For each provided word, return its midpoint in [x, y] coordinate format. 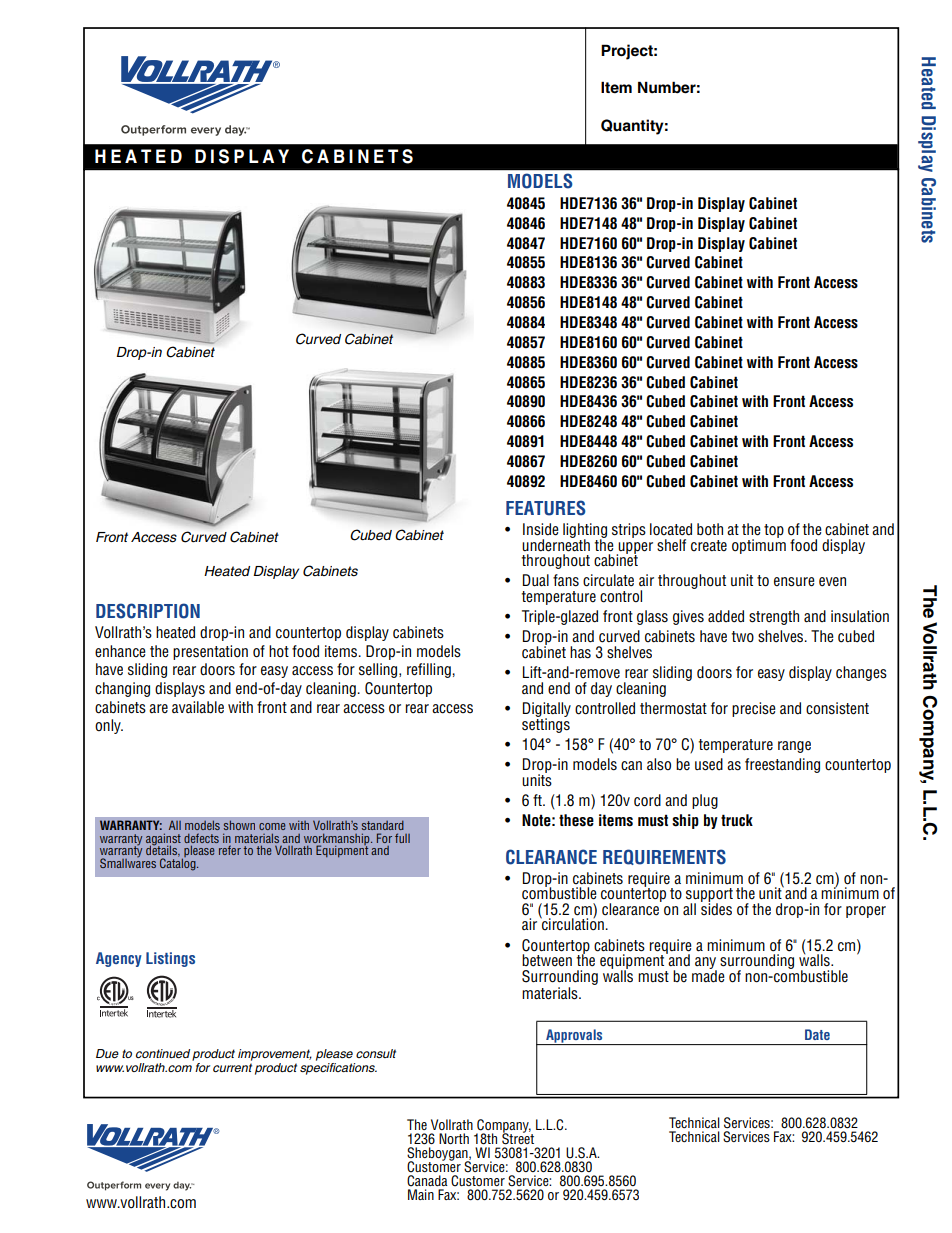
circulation [573, 923]
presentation [210, 652]
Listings [170, 959]
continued [163, 1053]
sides [716, 908]
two [743, 636]
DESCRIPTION [148, 611]
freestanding [782, 765]
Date [817, 1034]
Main [421, 1194]
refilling [430, 670]
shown [239, 825]
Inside [541, 529]
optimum [759, 545]
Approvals [574, 1037]
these [576, 820]
